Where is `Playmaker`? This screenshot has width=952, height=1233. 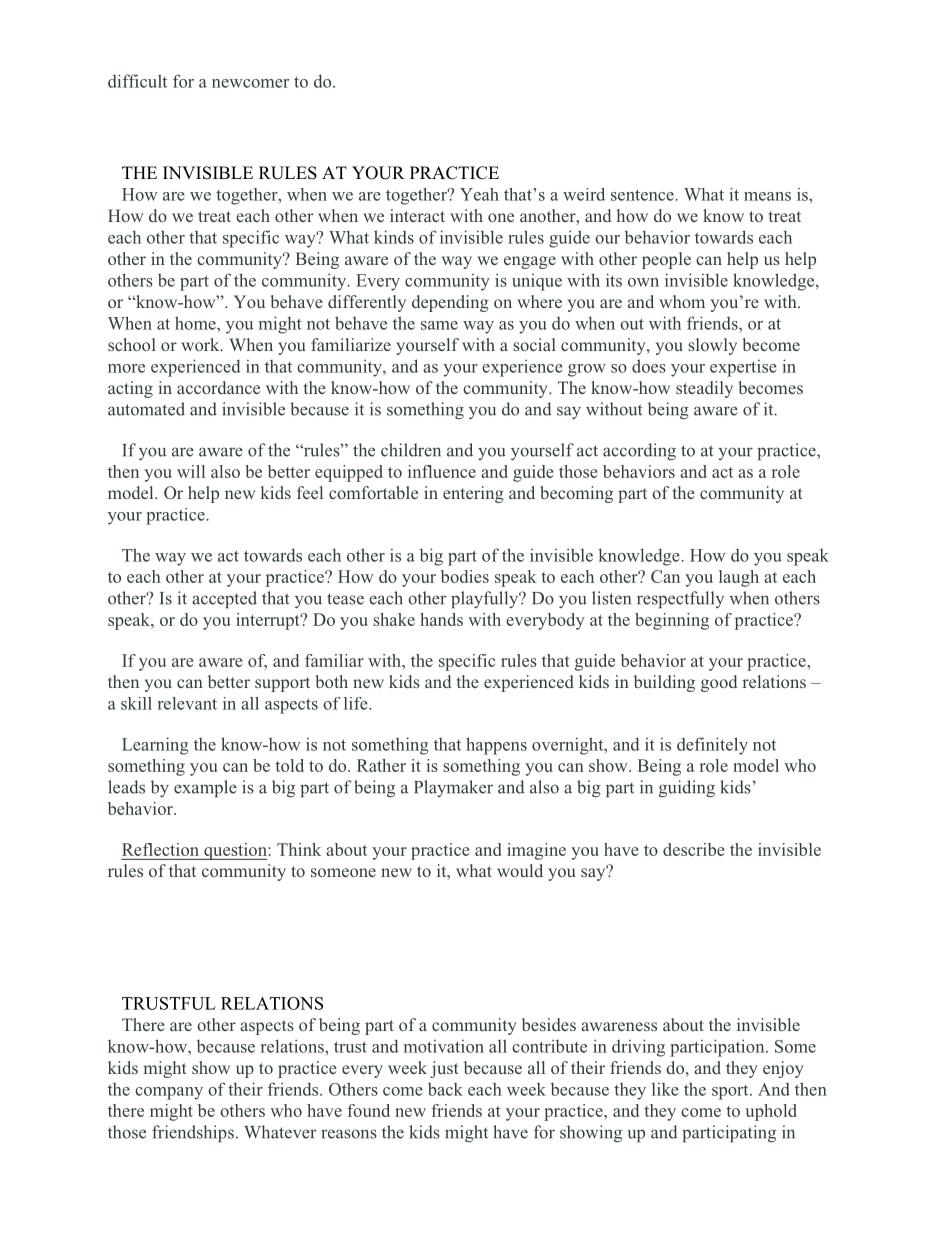
Playmaker is located at coordinates (453, 788).
